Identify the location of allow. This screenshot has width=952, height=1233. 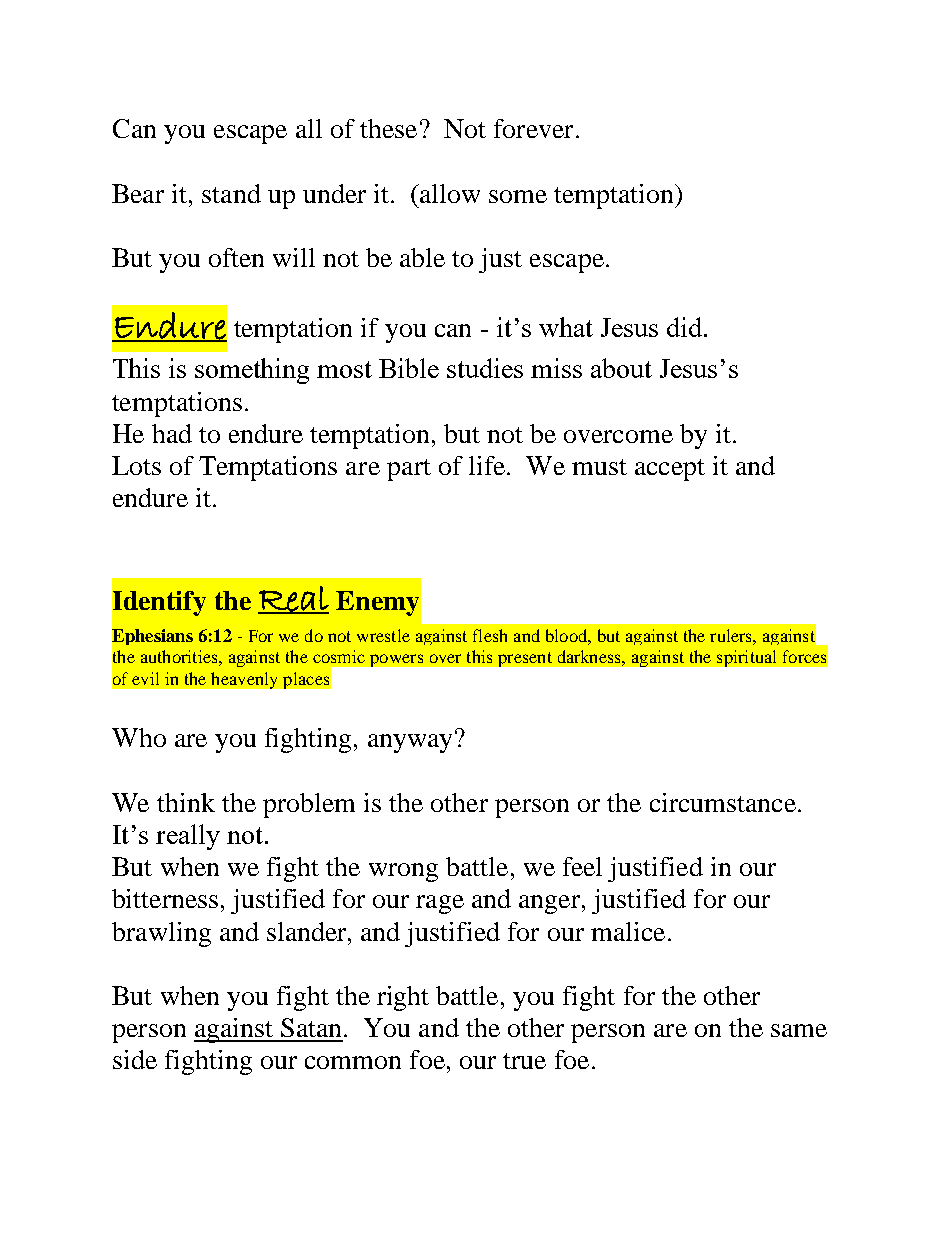
(449, 193).
